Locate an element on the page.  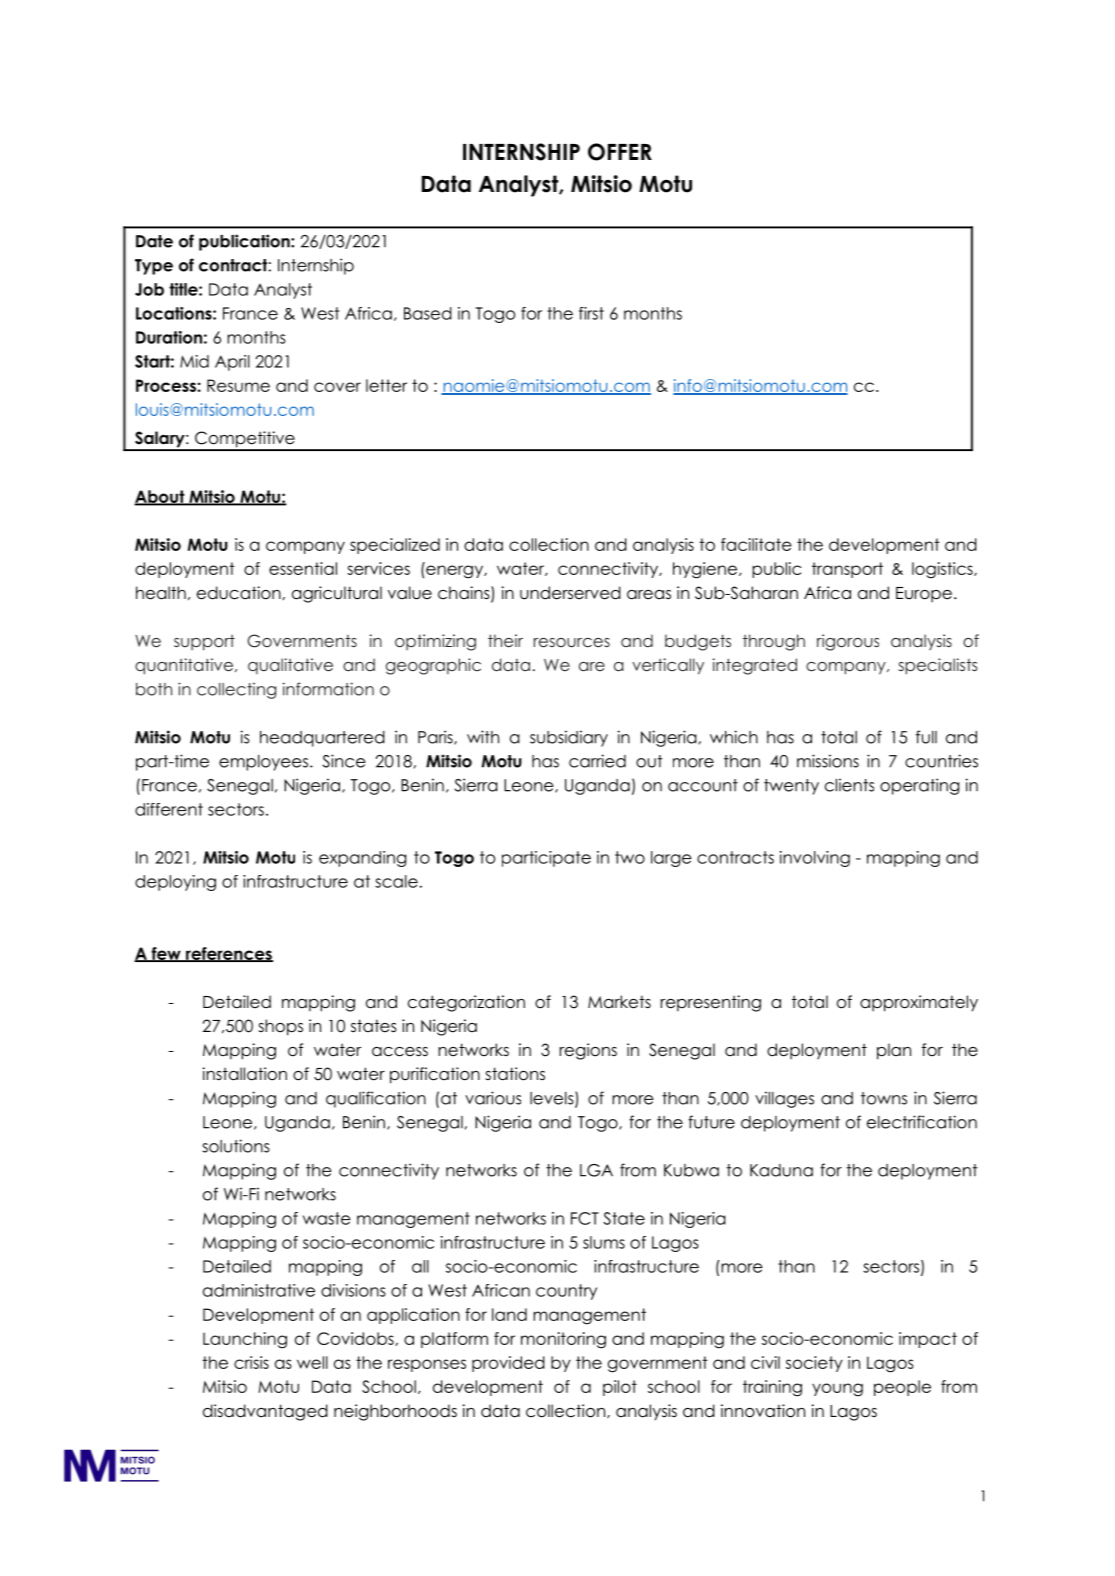
first is located at coordinates (591, 313).
